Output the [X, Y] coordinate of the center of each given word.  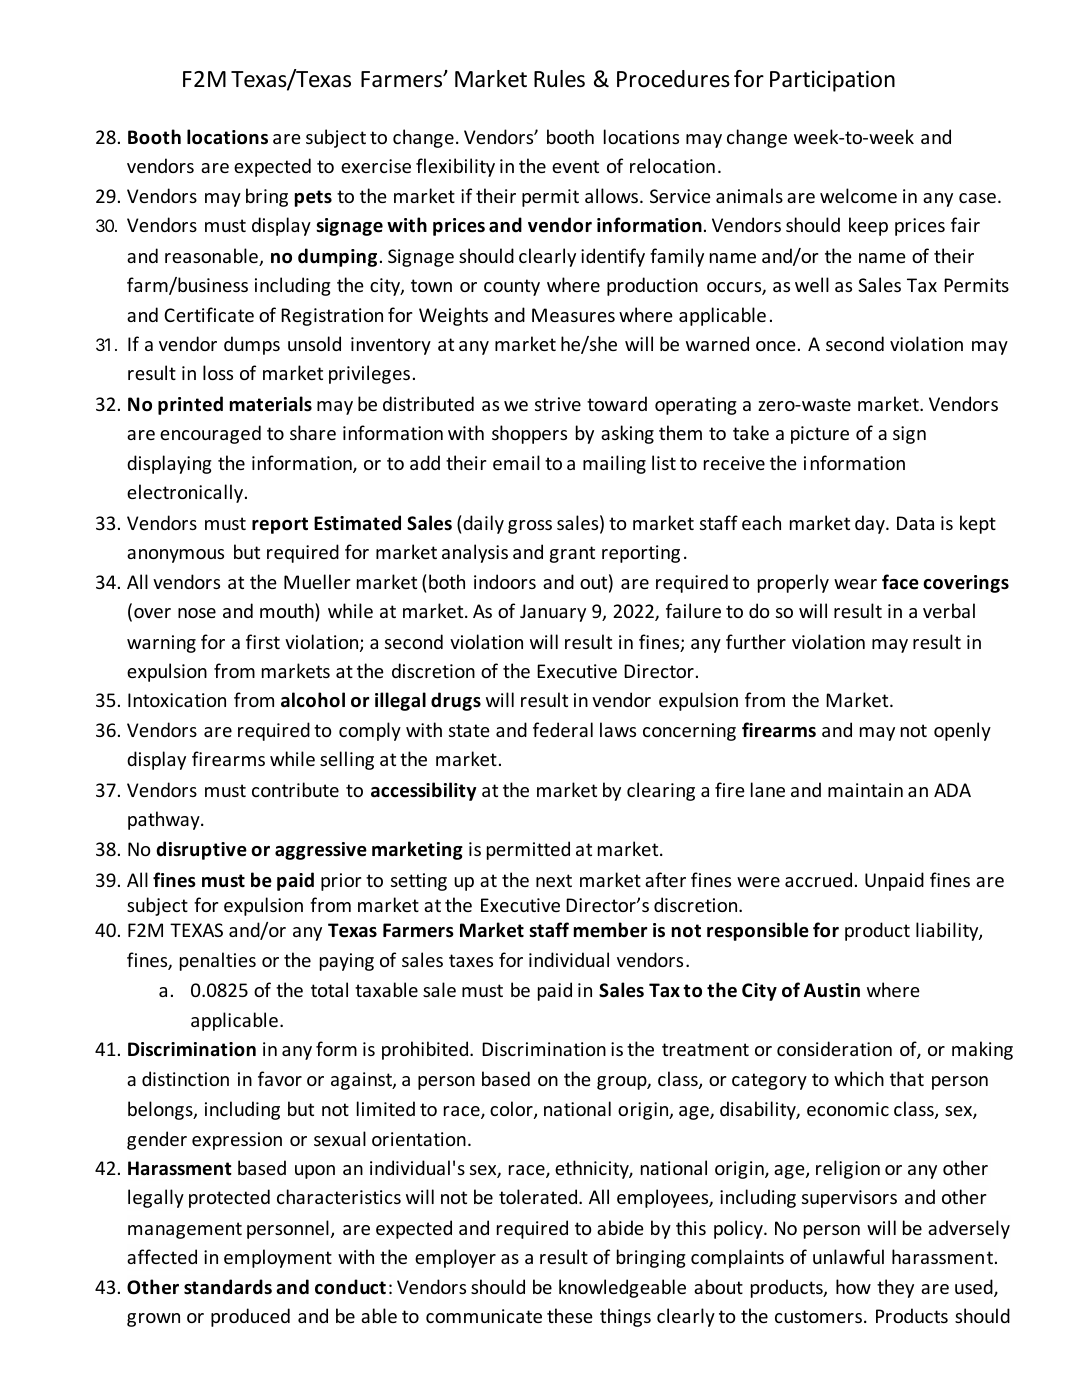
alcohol [313, 700]
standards [228, 1287]
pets [313, 198]
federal [563, 729]
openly [962, 731]
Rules [559, 79]
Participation [832, 81]
